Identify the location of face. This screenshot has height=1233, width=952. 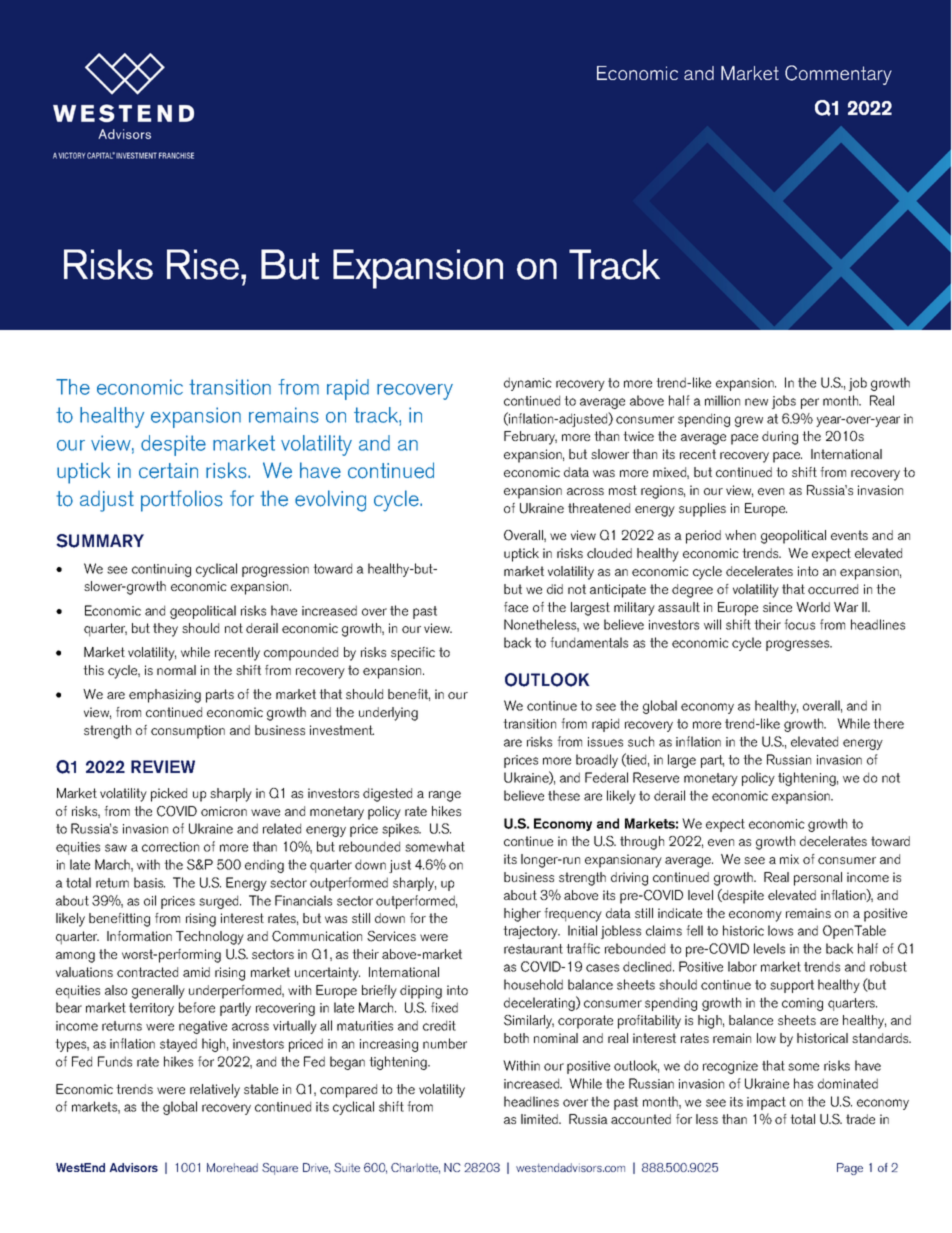
(516, 607).
